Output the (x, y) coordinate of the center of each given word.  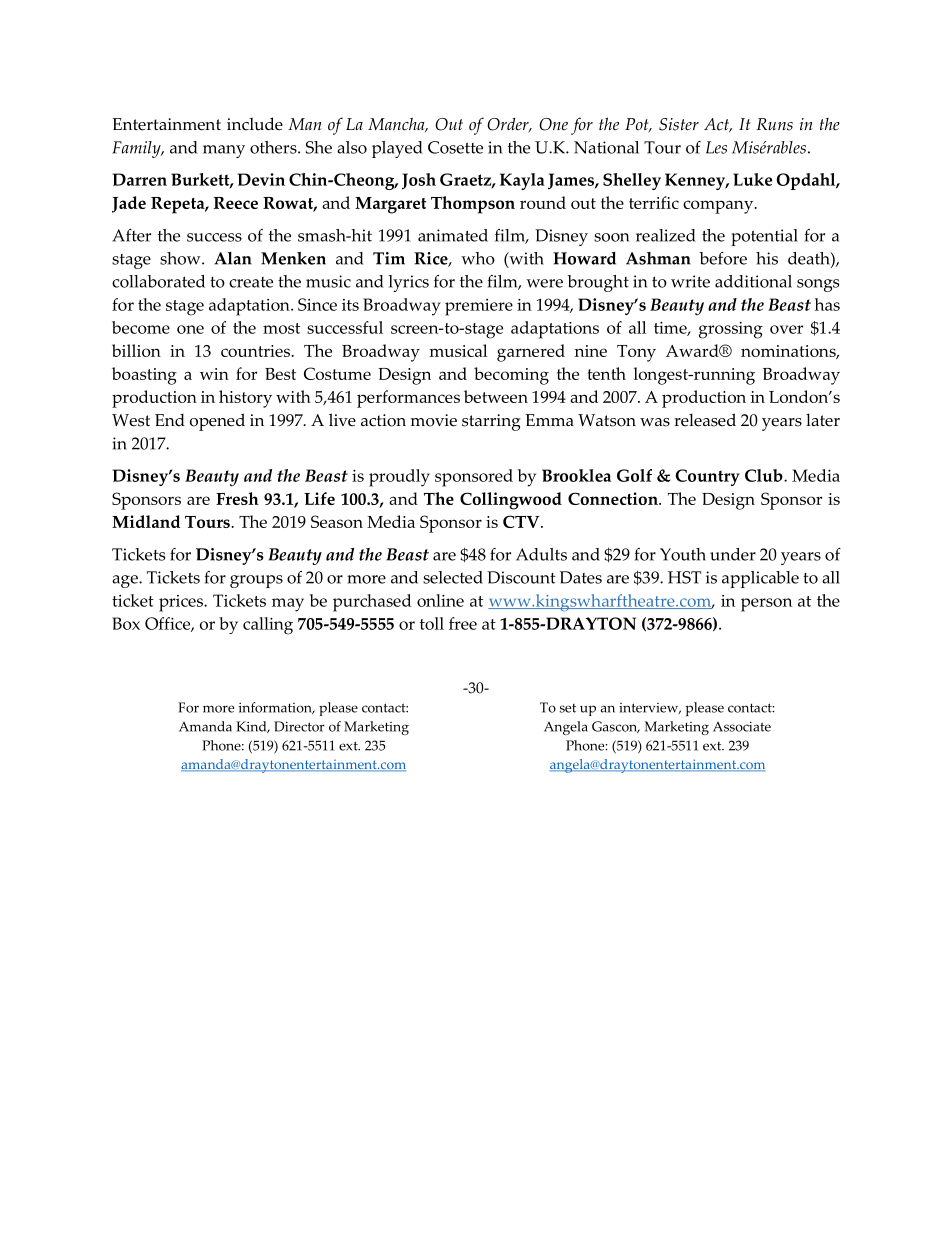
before (723, 258)
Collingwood (511, 501)
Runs (774, 124)
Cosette (455, 147)
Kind (252, 727)
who (478, 258)
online (440, 600)
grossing (731, 330)
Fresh (237, 498)
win (214, 374)
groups (256, 581)
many (224, 151)
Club (765, 475)
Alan (233, 258)
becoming (511, 376)
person (766, 605)
